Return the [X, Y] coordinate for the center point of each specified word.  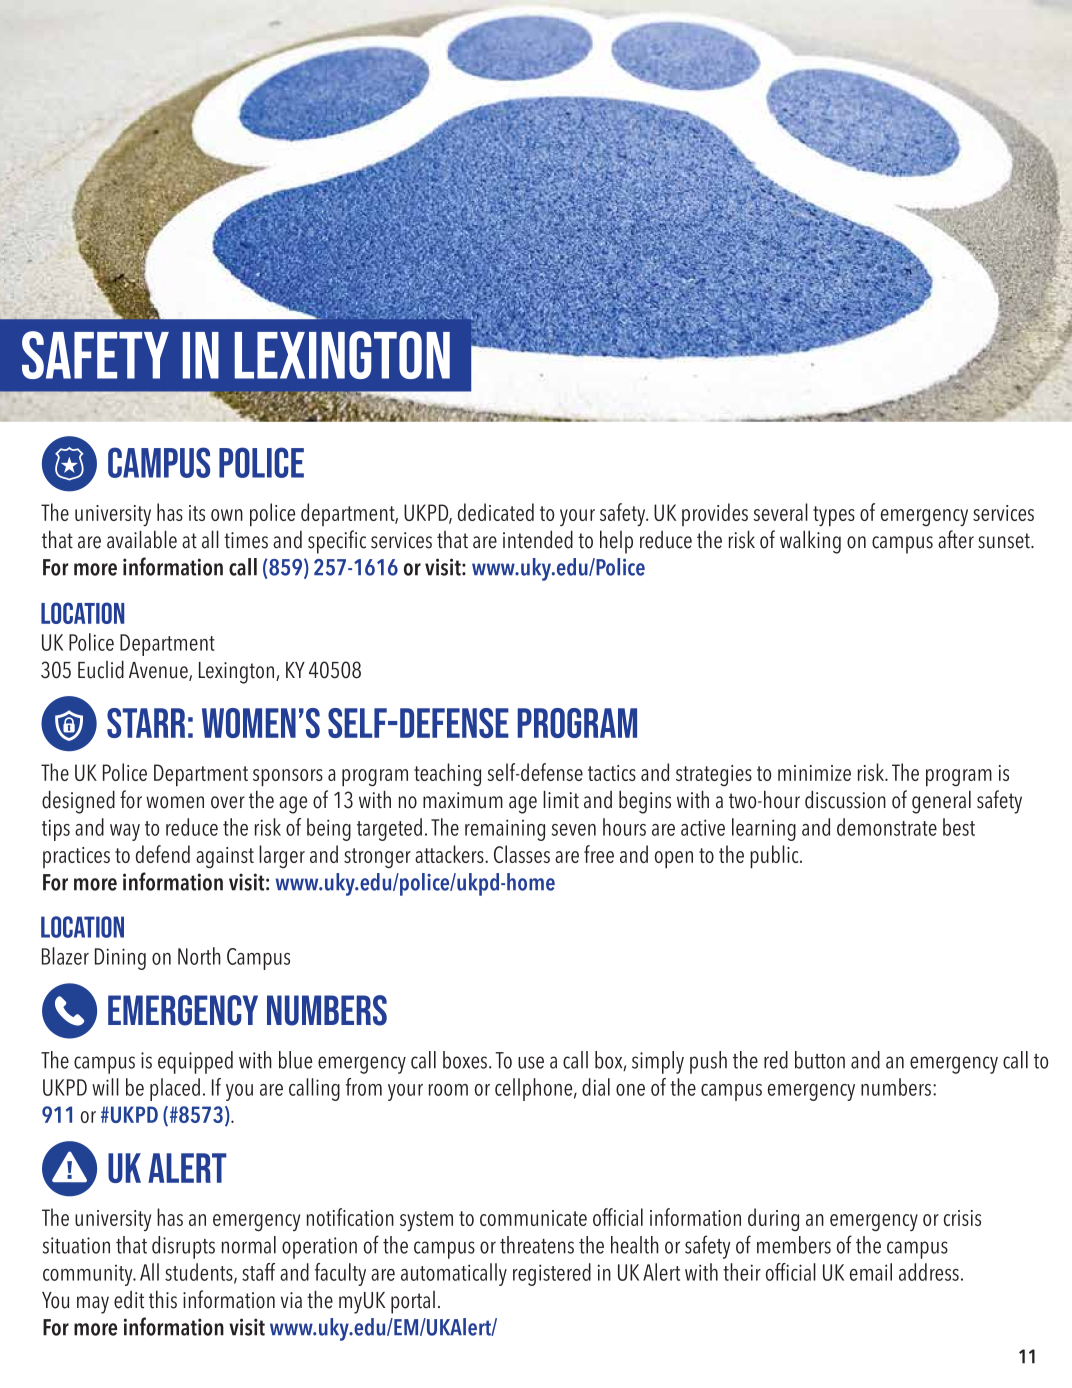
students [200, 1273]
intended [538, 539]
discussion [845, 799]
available [142, 539]
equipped [195, 1062]
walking [810, 542]
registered [552, 1274]
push [708, 1062]
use [531, 1062]
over [228, 802]
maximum [463, 800]
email [871, 1272]
